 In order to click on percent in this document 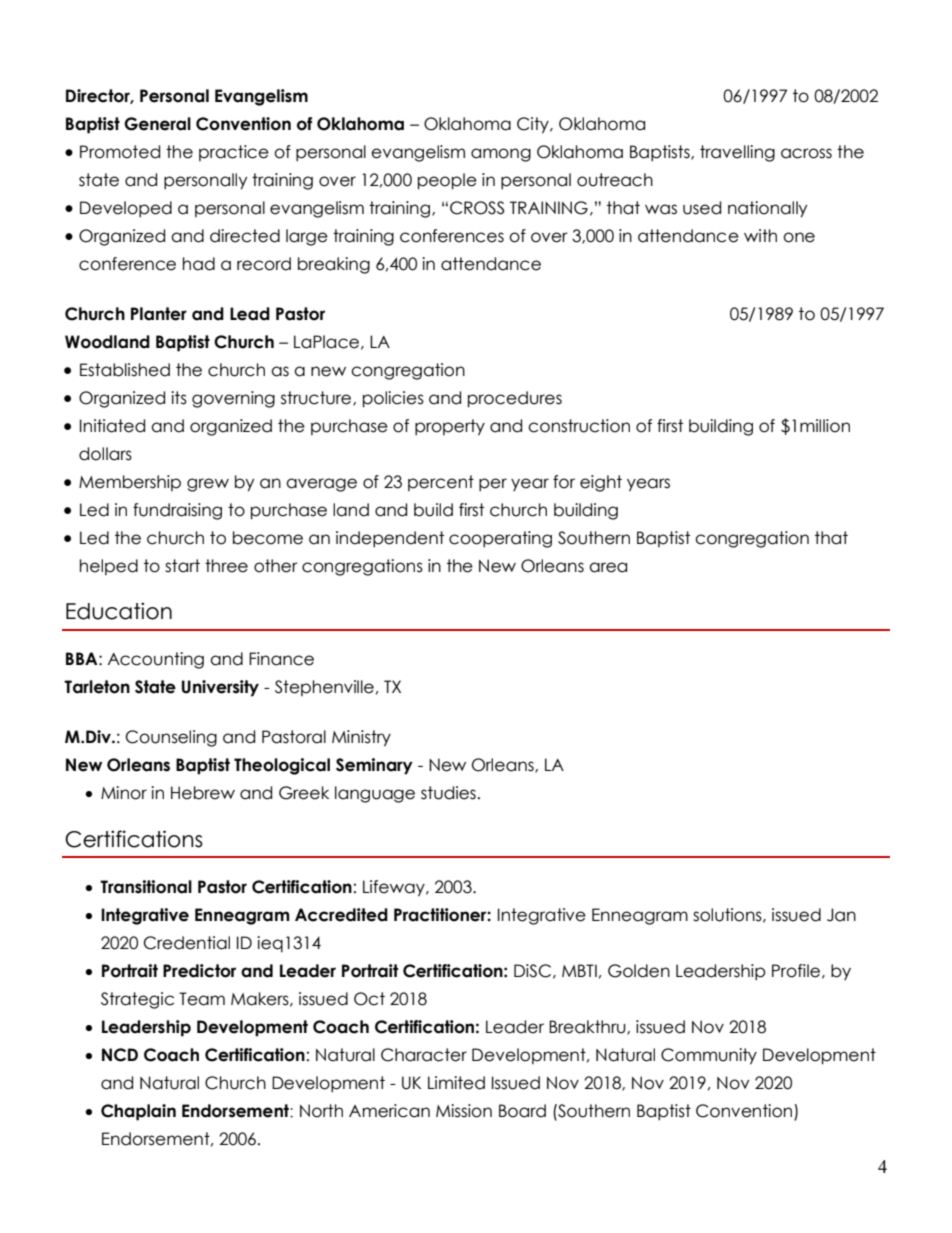, I will do `click(441, 483)`.
